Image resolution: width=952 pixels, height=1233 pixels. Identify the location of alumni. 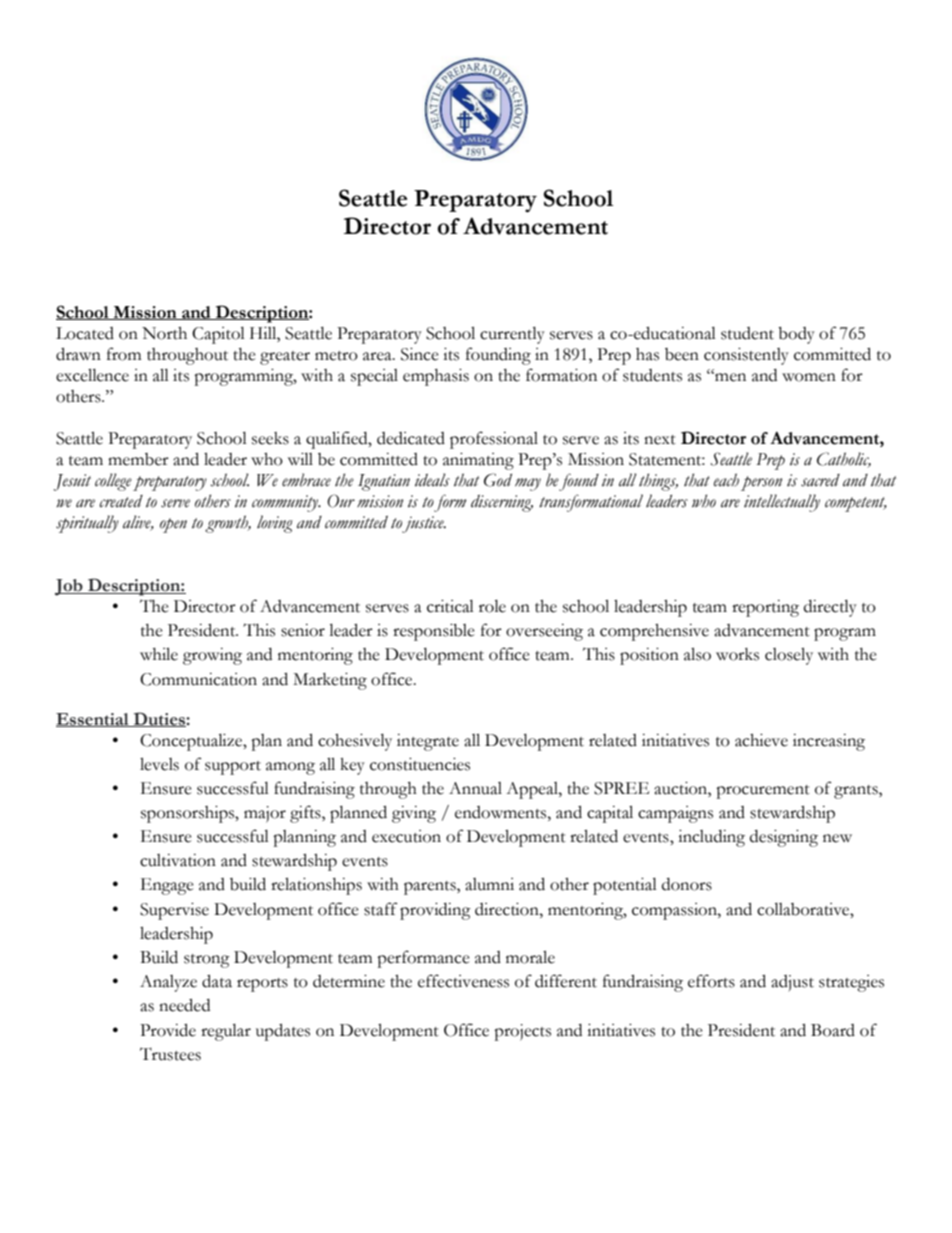
(489, 884).
